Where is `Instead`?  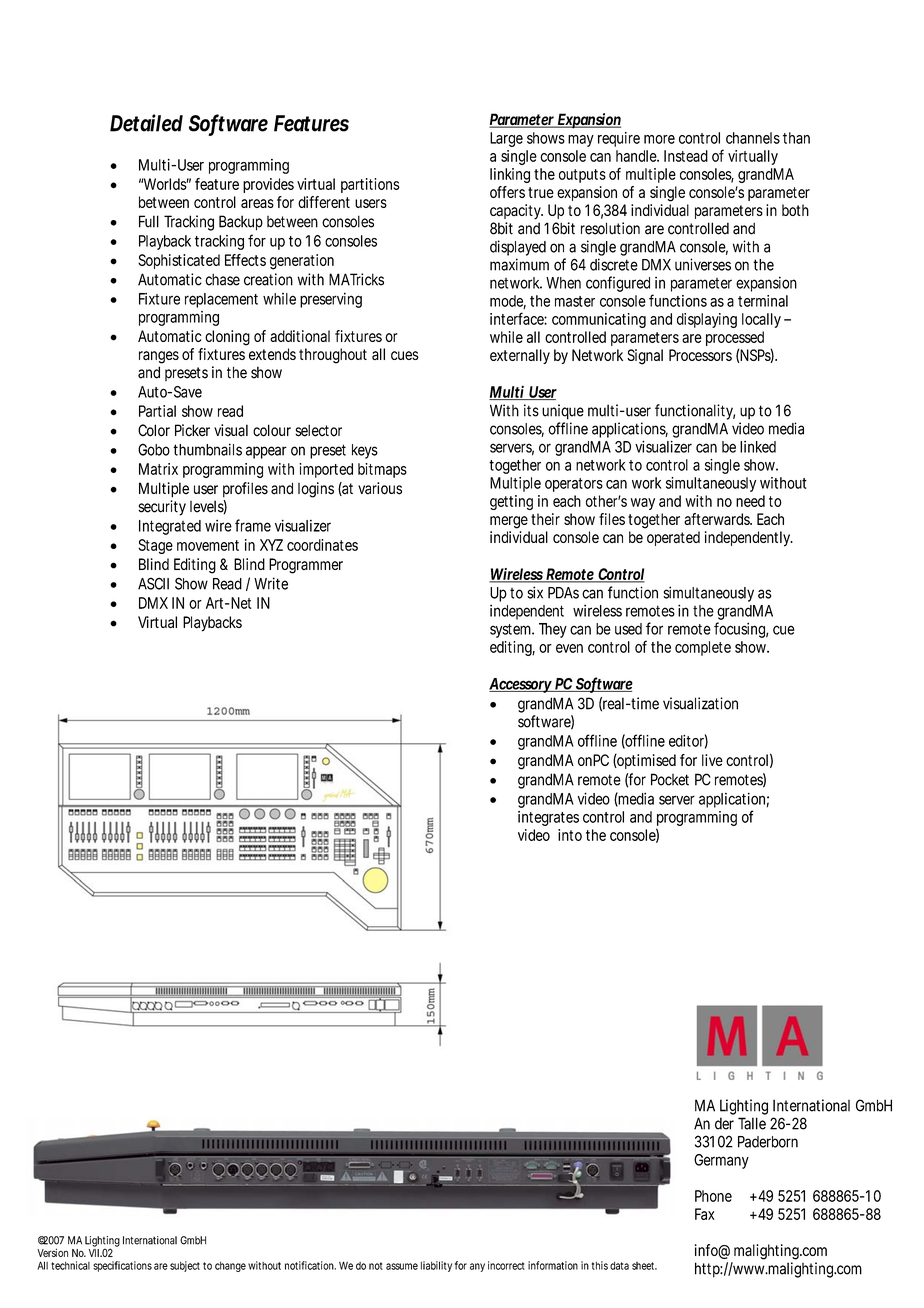
Instead is located at coordinates (686, 156).
